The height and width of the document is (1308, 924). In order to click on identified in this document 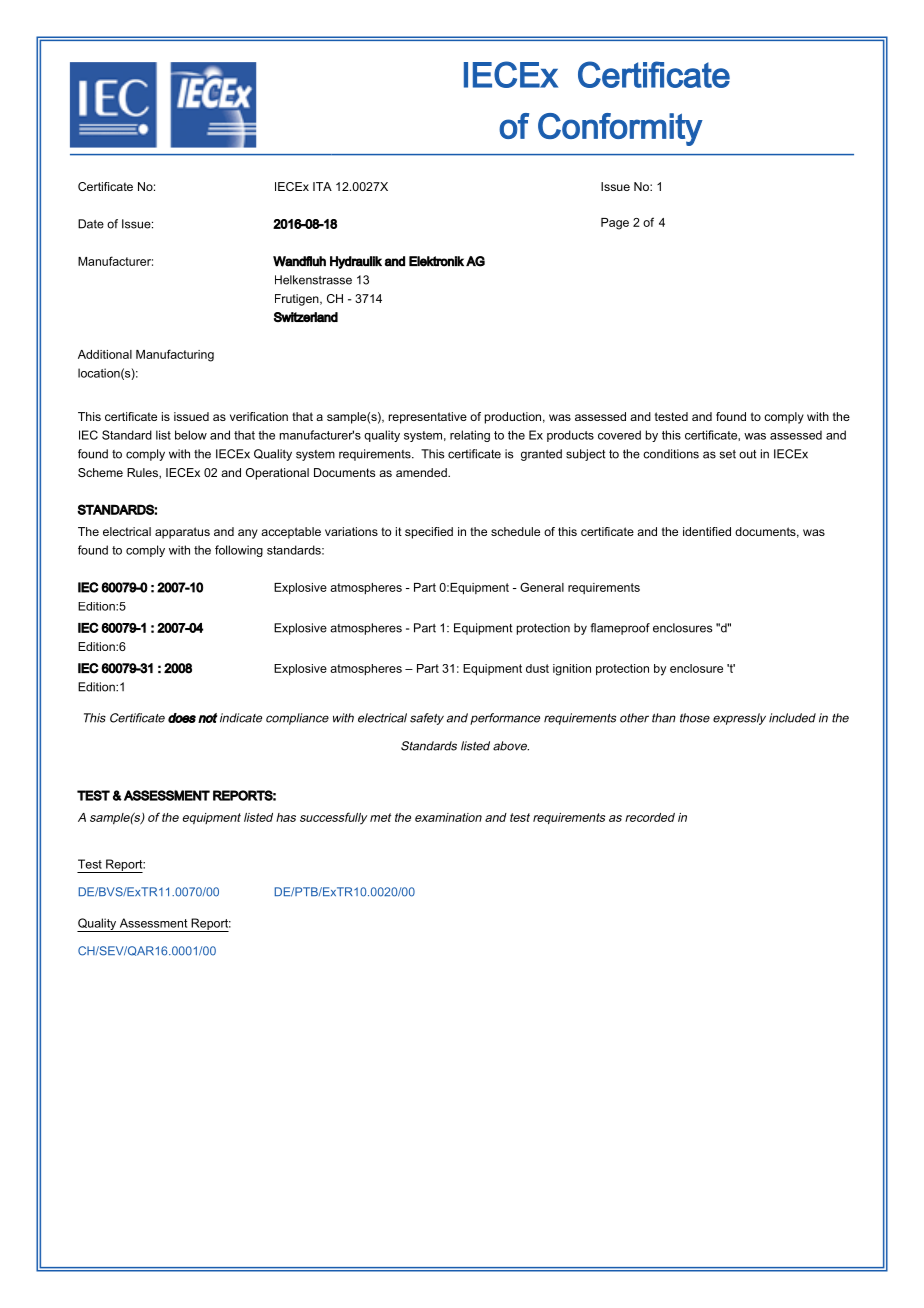, I will do `click(707, 531)`.
